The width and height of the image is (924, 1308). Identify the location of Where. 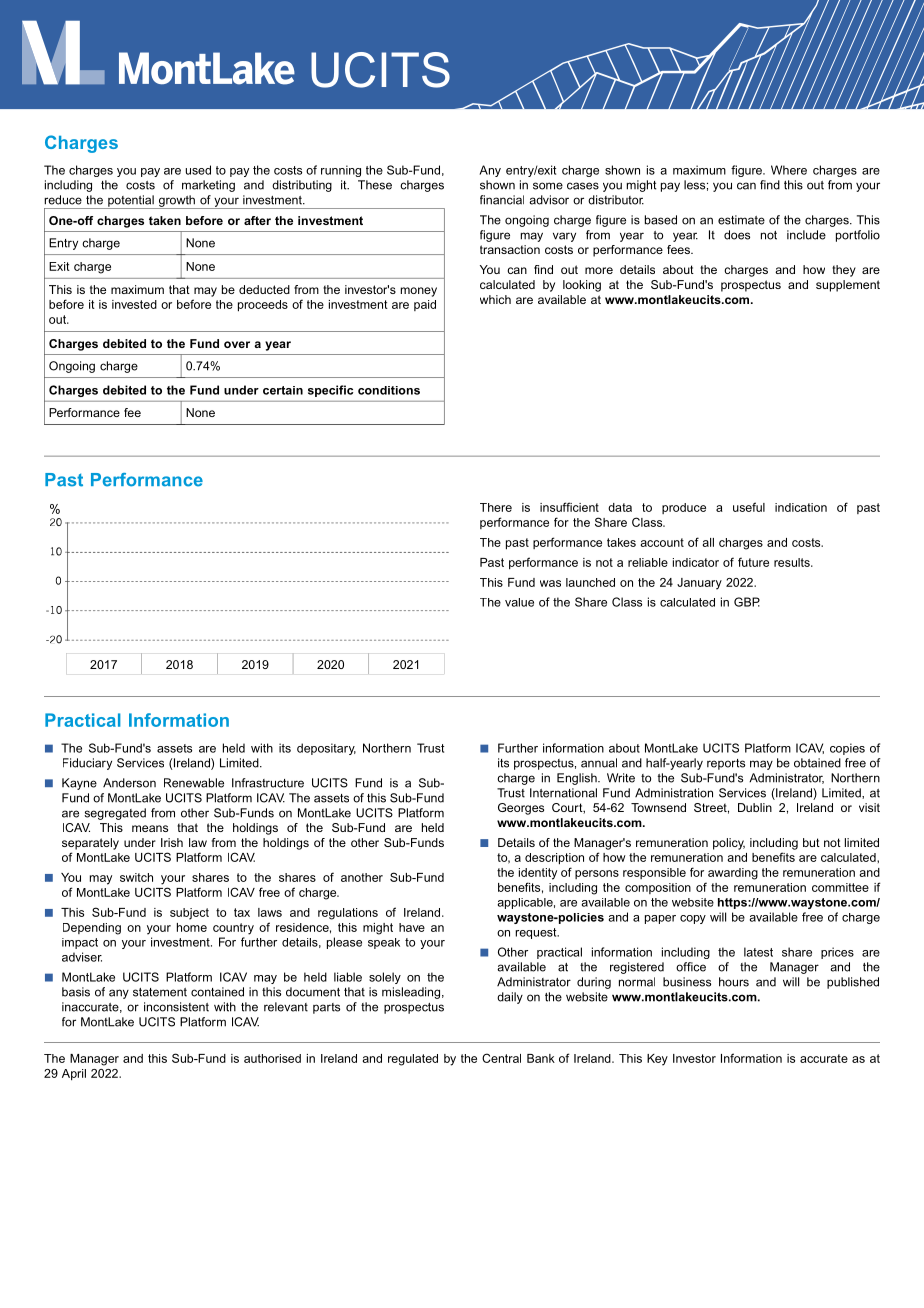
(789, 170).
